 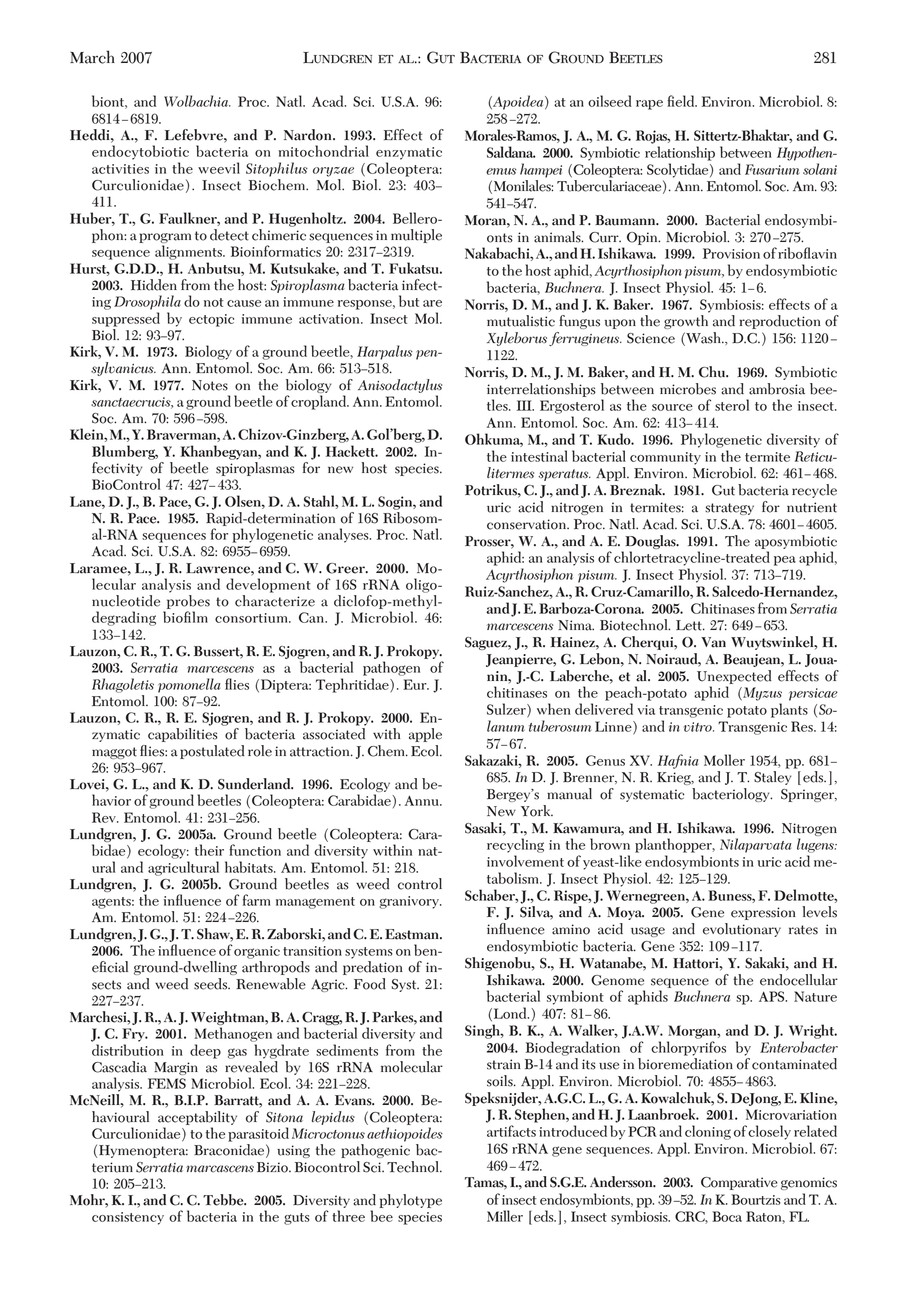 I want to click on Saldana, so click(x=511, y=152).
